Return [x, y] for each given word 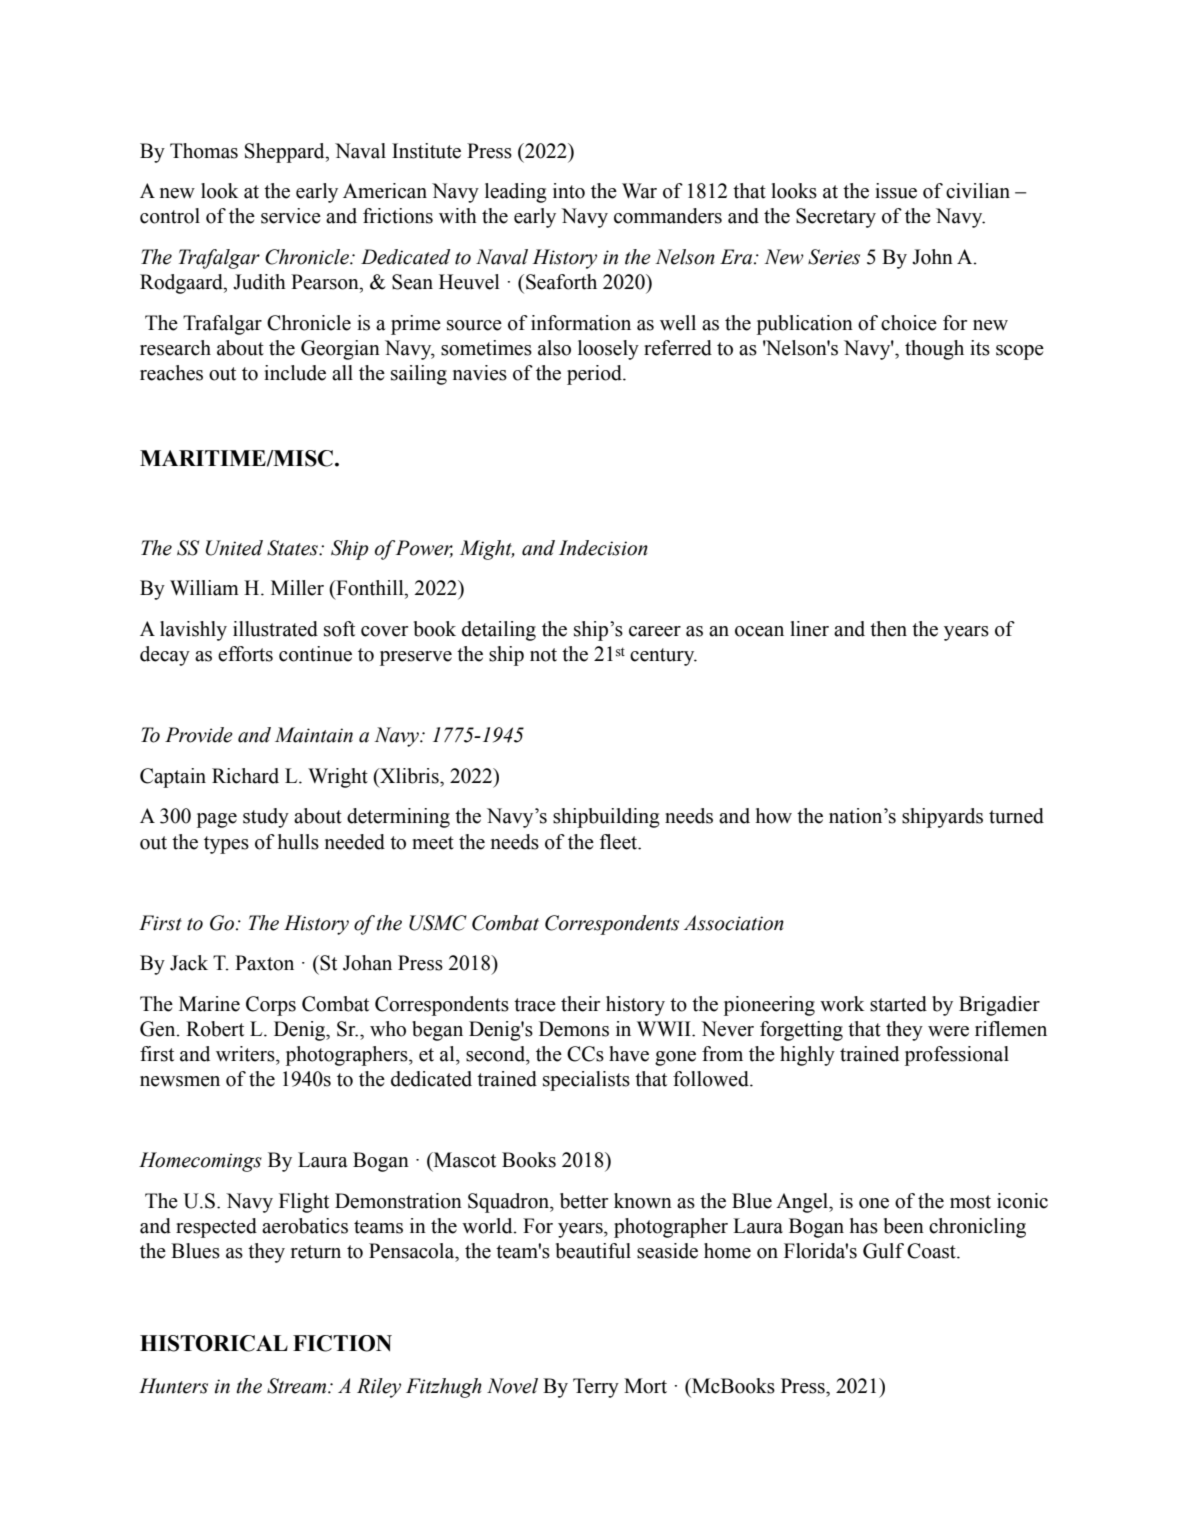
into [569, 191]
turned [1016, 816]
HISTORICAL [214, 1343]
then [888, 629]
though [934, 350]
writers [246, 1054]
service [291, 216]
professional [957, 1056]
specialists [586, 1081]
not [543, 655]
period [595, 375]
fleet [620, 842]
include [295, 373]
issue [896, 191]
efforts [245, 654]
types [226, 845]
